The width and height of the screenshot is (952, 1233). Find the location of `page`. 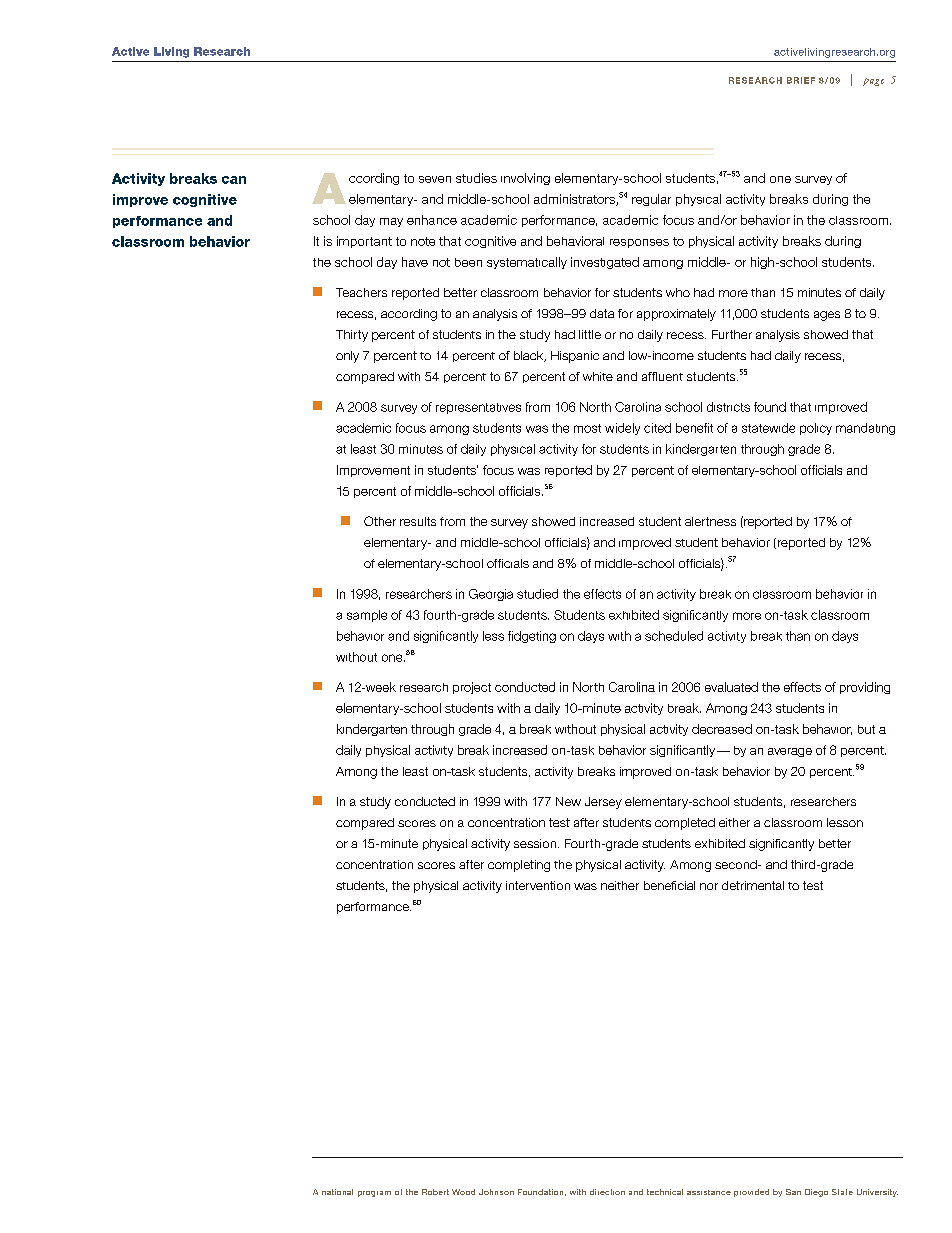

page is located at coordinates (873, 82).
